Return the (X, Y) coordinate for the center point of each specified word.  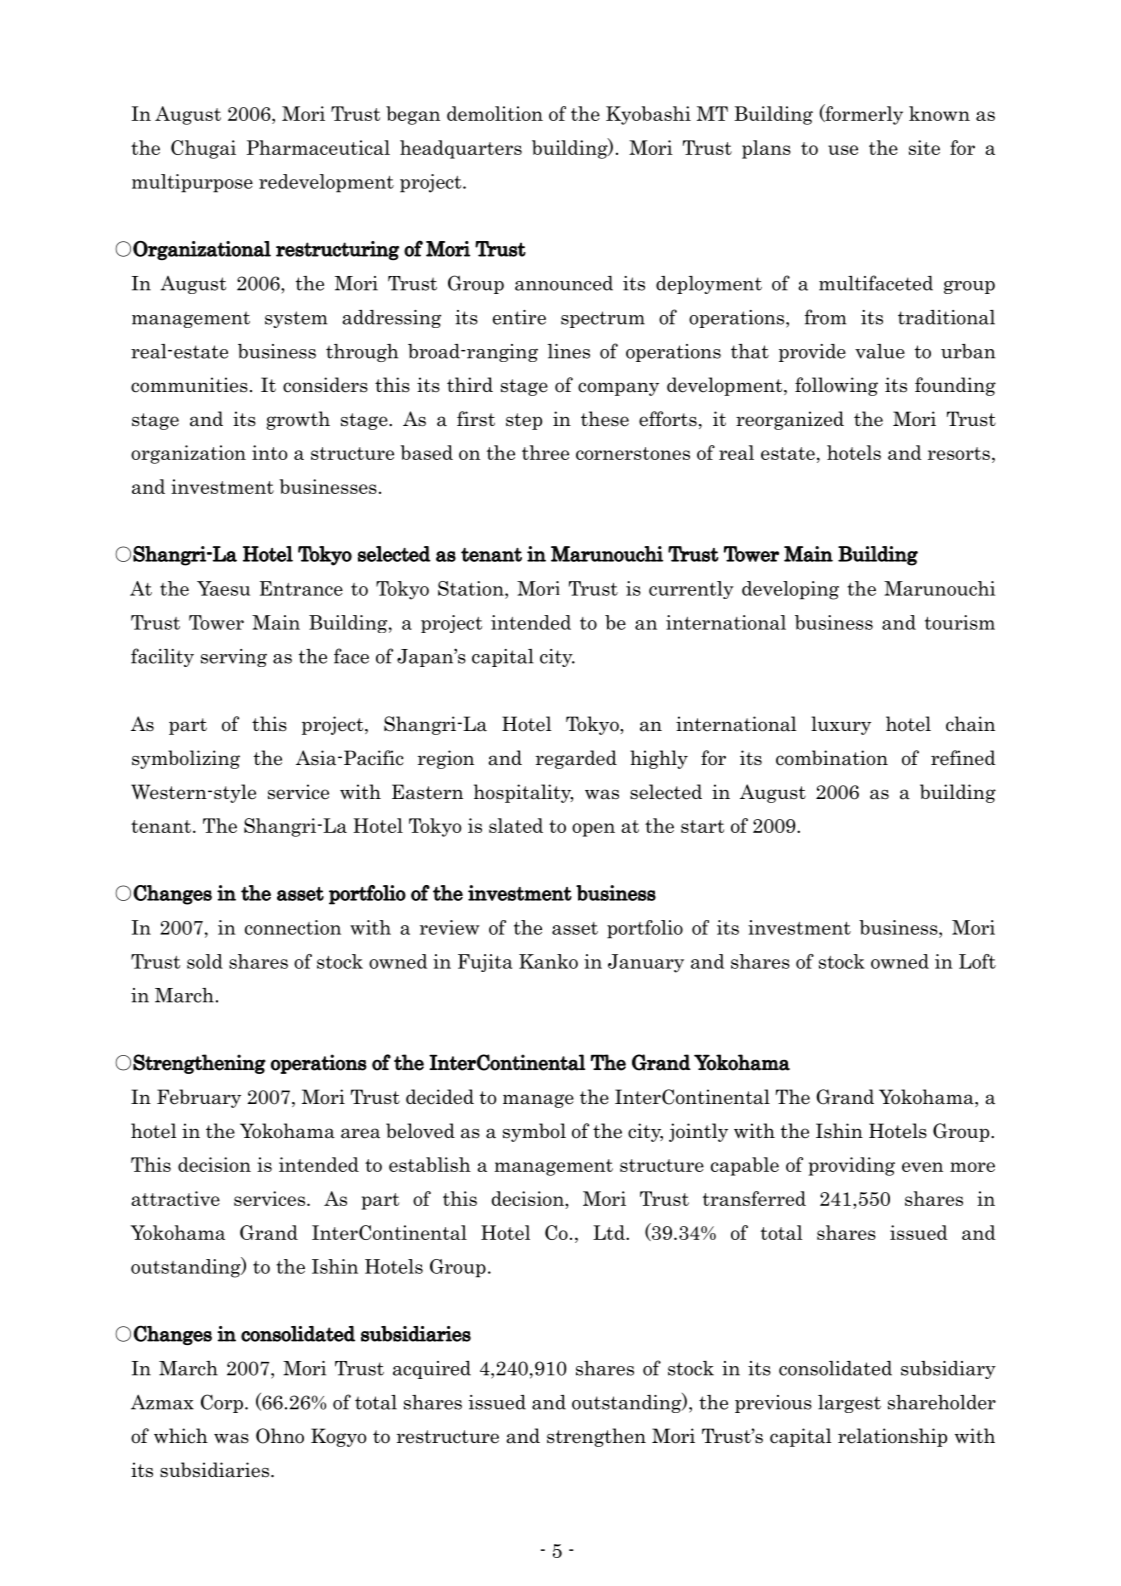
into (269, 452)
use (843, 150)
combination (832, 758)
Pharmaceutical (318, 147)
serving (234, 658)
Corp (222, 1403)
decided (440, 1097)
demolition (495, 113)
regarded (576, 759)
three (545, 452)
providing (852, 1166)
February (199, 1098)
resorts (959, 453)
